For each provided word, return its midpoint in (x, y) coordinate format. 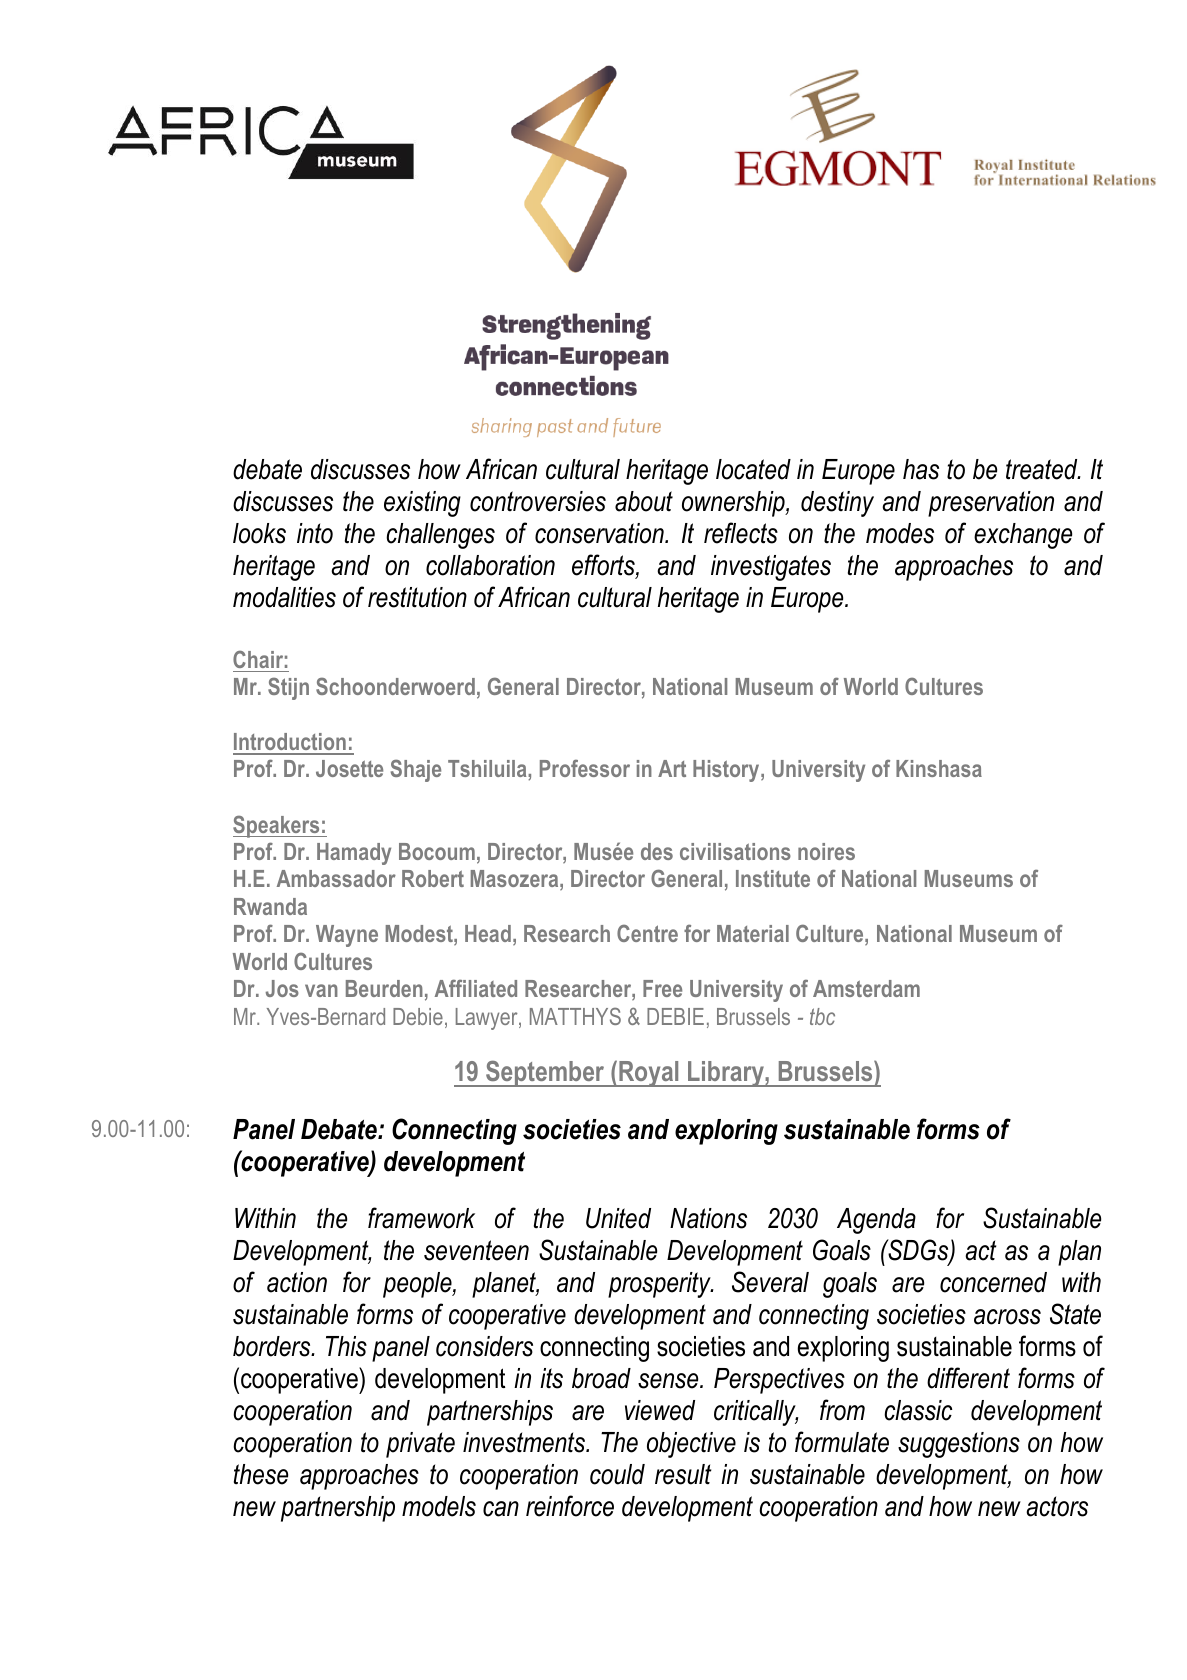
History (727, 771)
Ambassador (336, 878)
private (420, 1445)
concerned (993, 1282)
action (297, 1282)
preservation (991, 504)
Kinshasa (939, 768)
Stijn (288, 688)
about (644, 501)
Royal (649, 1074)
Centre (647, 933)
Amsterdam (866, 988)
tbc (822, 1016)
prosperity (660, 1285)
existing (422, 504)
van (321, 990)
